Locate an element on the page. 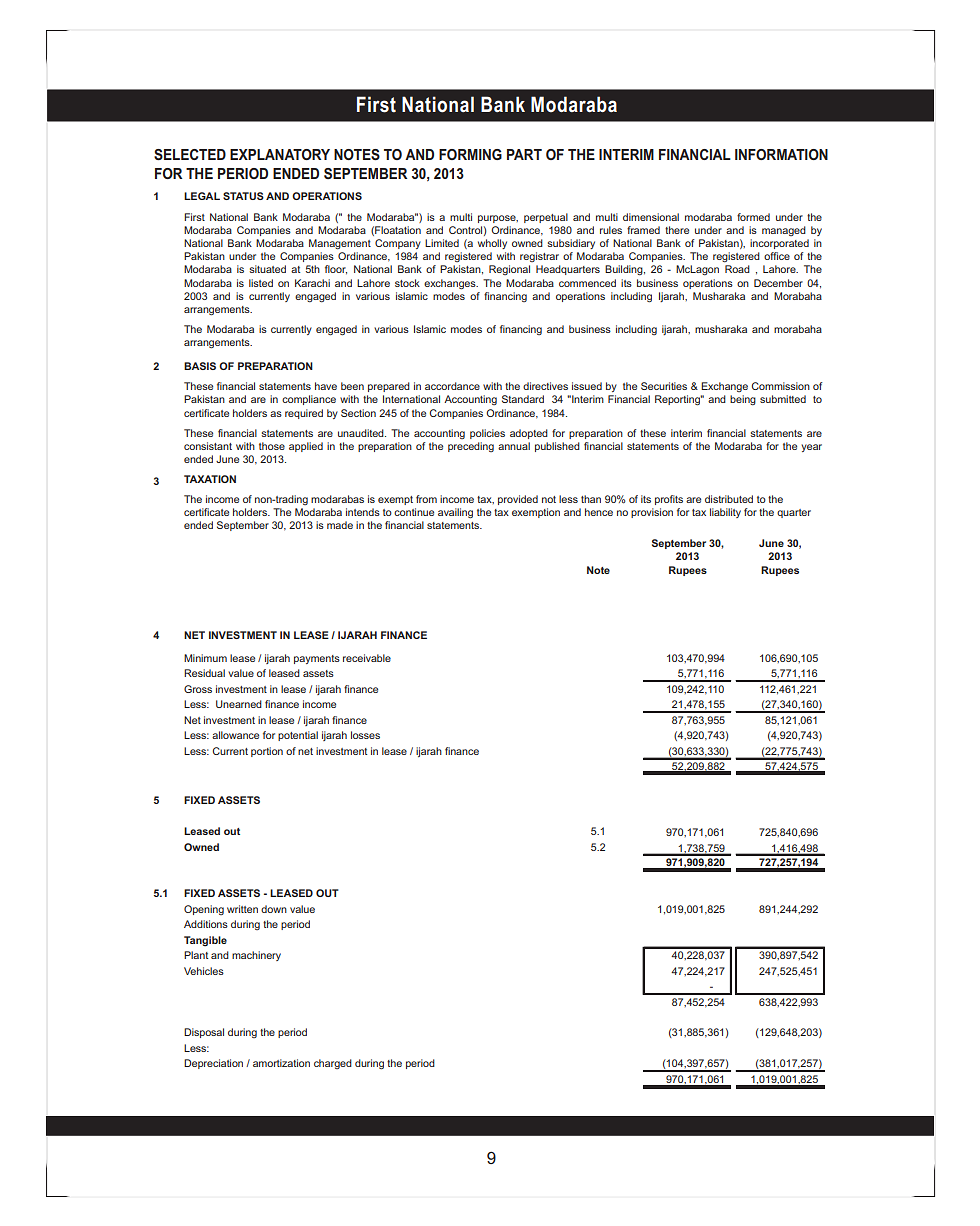 Image resolution: width=980 pixels, height=1226 pixels. availing is located at coordinates (455, 513).
